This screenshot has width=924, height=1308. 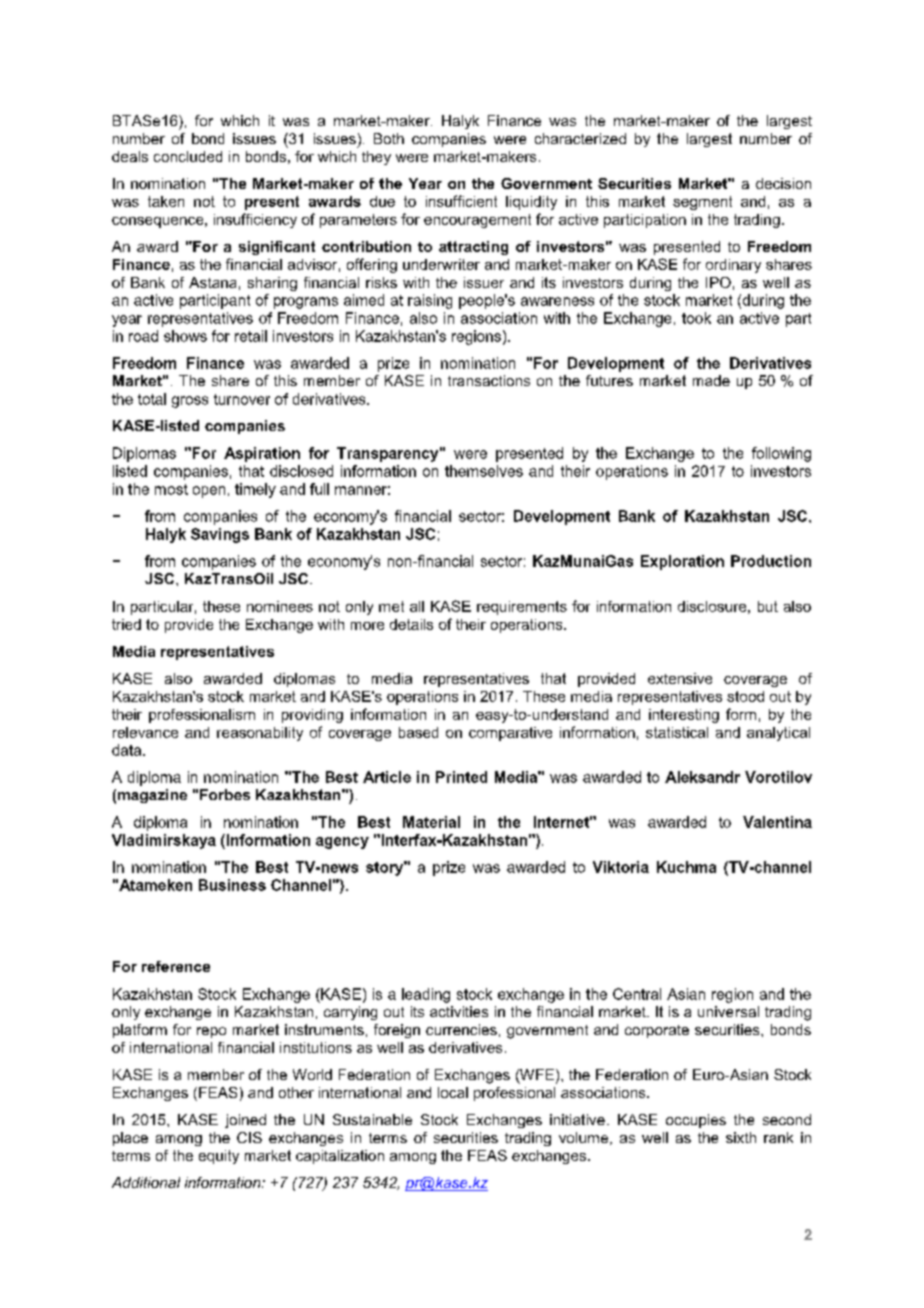 I want to click on segment, so click(x=702, y=203).
